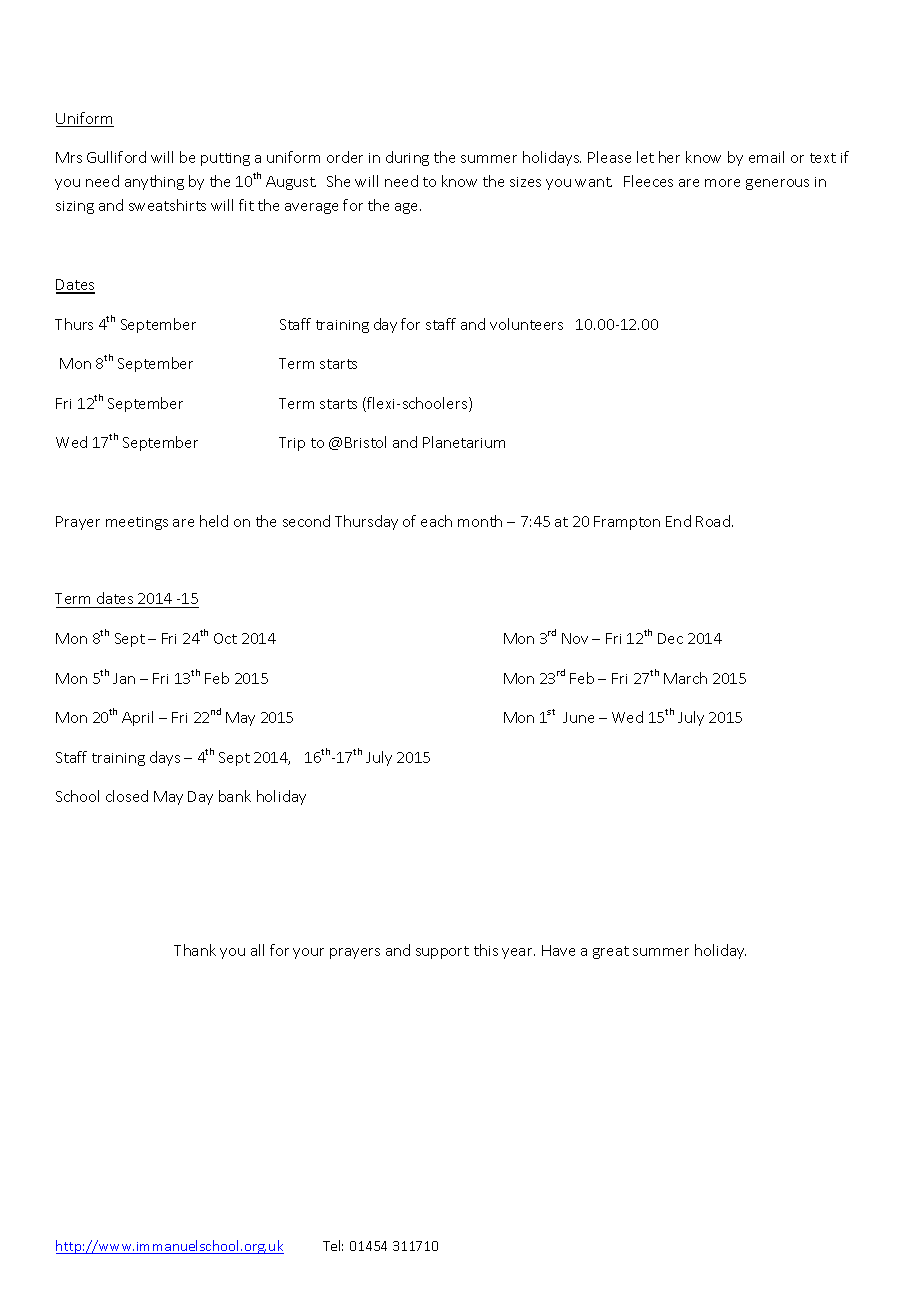 The image size is (924, 1308). What do you see at coordinates (722, 183) in the screenshot?
I see `more` at bounding box center [722, 183].
